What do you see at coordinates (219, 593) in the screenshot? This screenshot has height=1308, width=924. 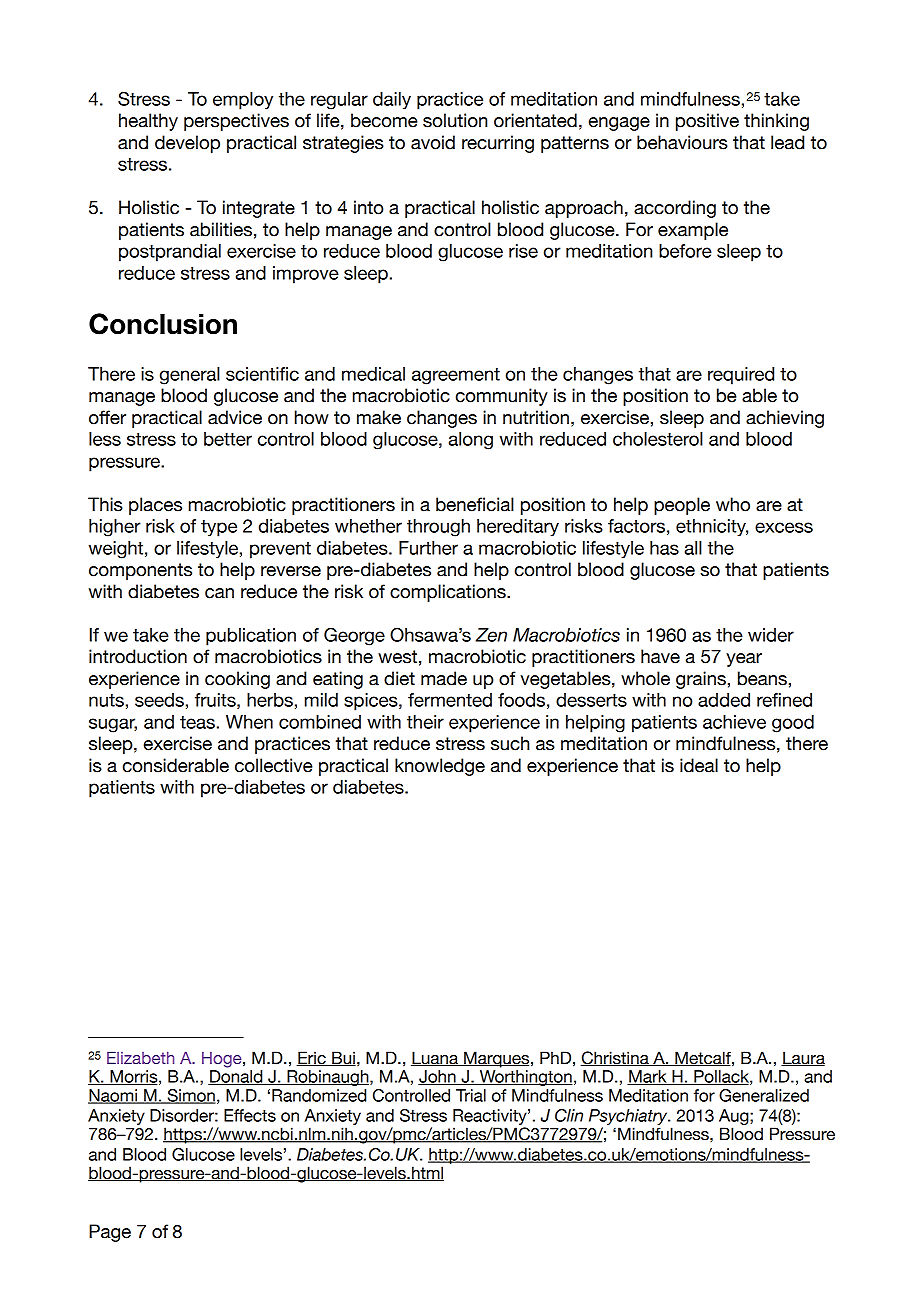 I see `can` at bounding box center [219, 593].
